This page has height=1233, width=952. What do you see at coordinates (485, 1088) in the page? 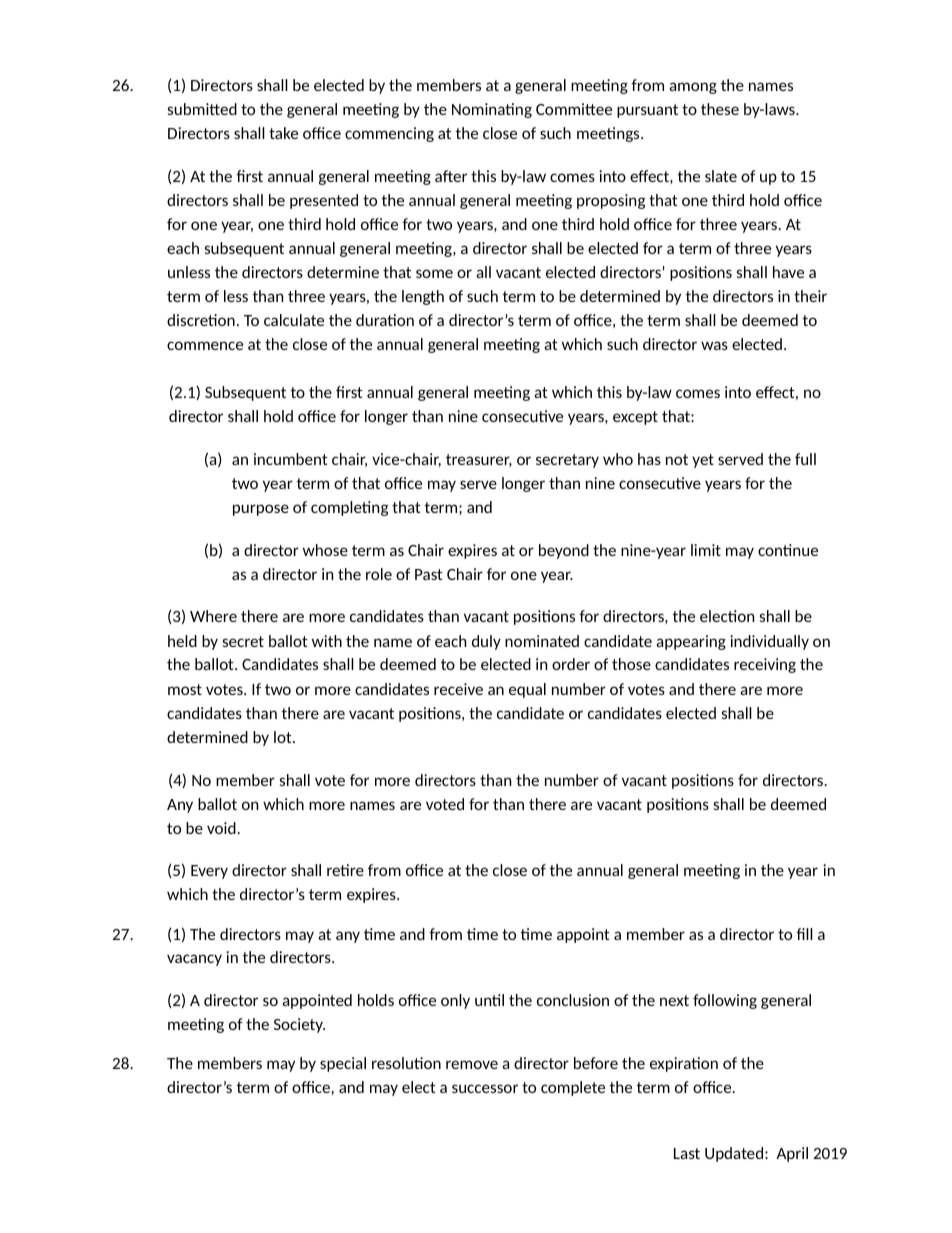
I see `successor` at bounding box center [485, 1088].
